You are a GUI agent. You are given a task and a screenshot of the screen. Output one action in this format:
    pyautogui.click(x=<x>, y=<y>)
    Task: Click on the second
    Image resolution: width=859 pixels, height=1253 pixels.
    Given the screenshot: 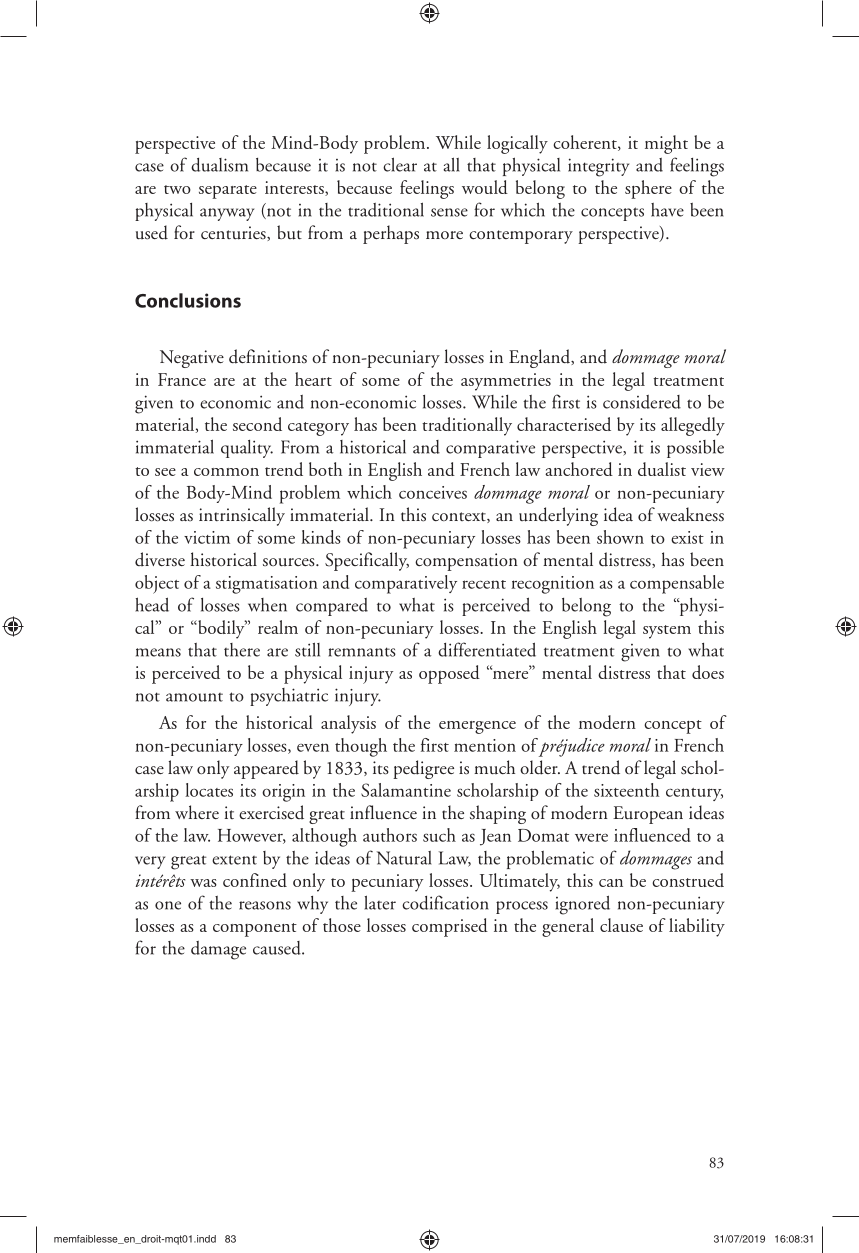 What is the action you would take?
    pyautogui.click(x=257, y=424)
